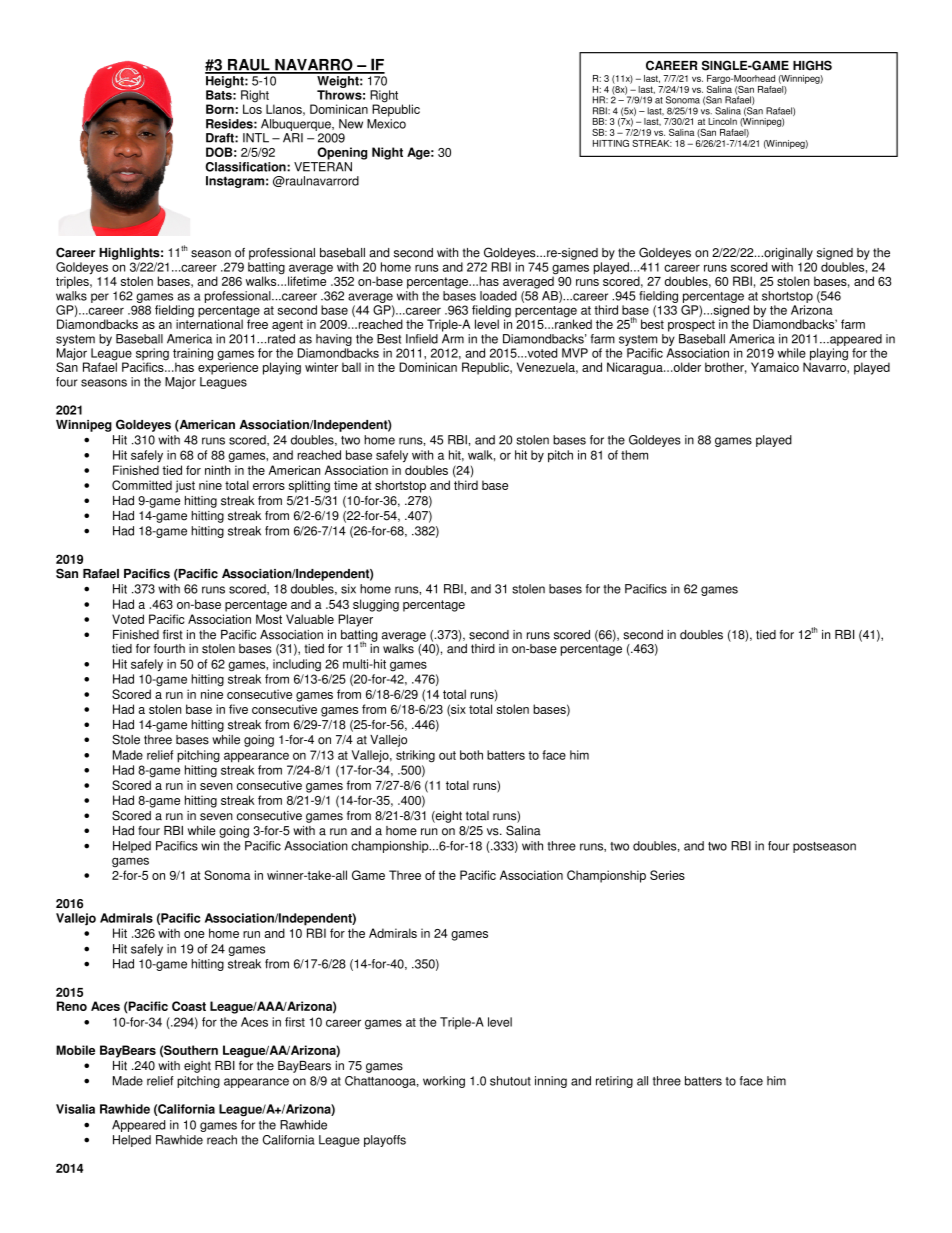  I want to click on INTL, so click(256, 138).
